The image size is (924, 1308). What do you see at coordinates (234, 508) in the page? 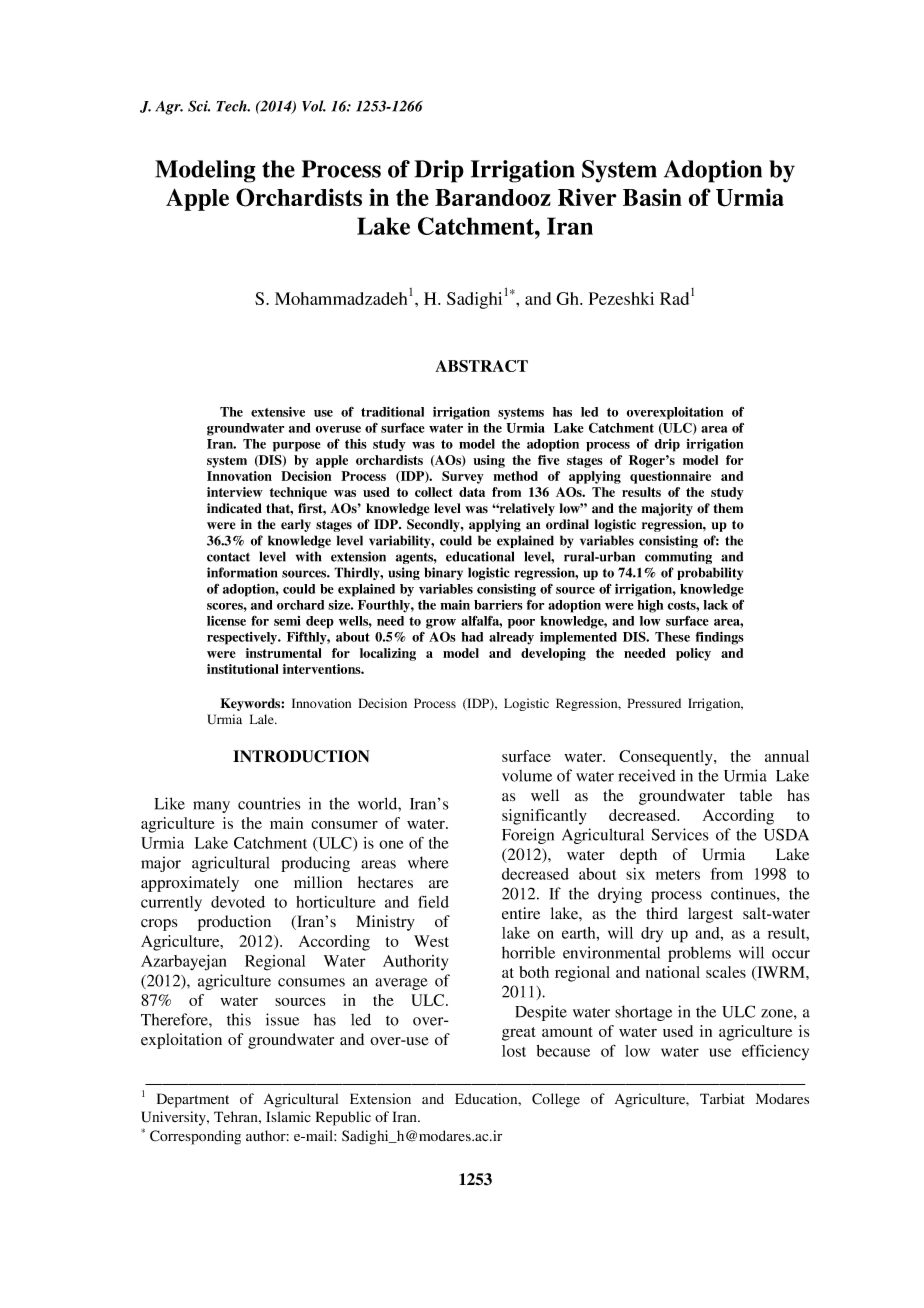
I see `indicated` at bounding box center [234, 508].
